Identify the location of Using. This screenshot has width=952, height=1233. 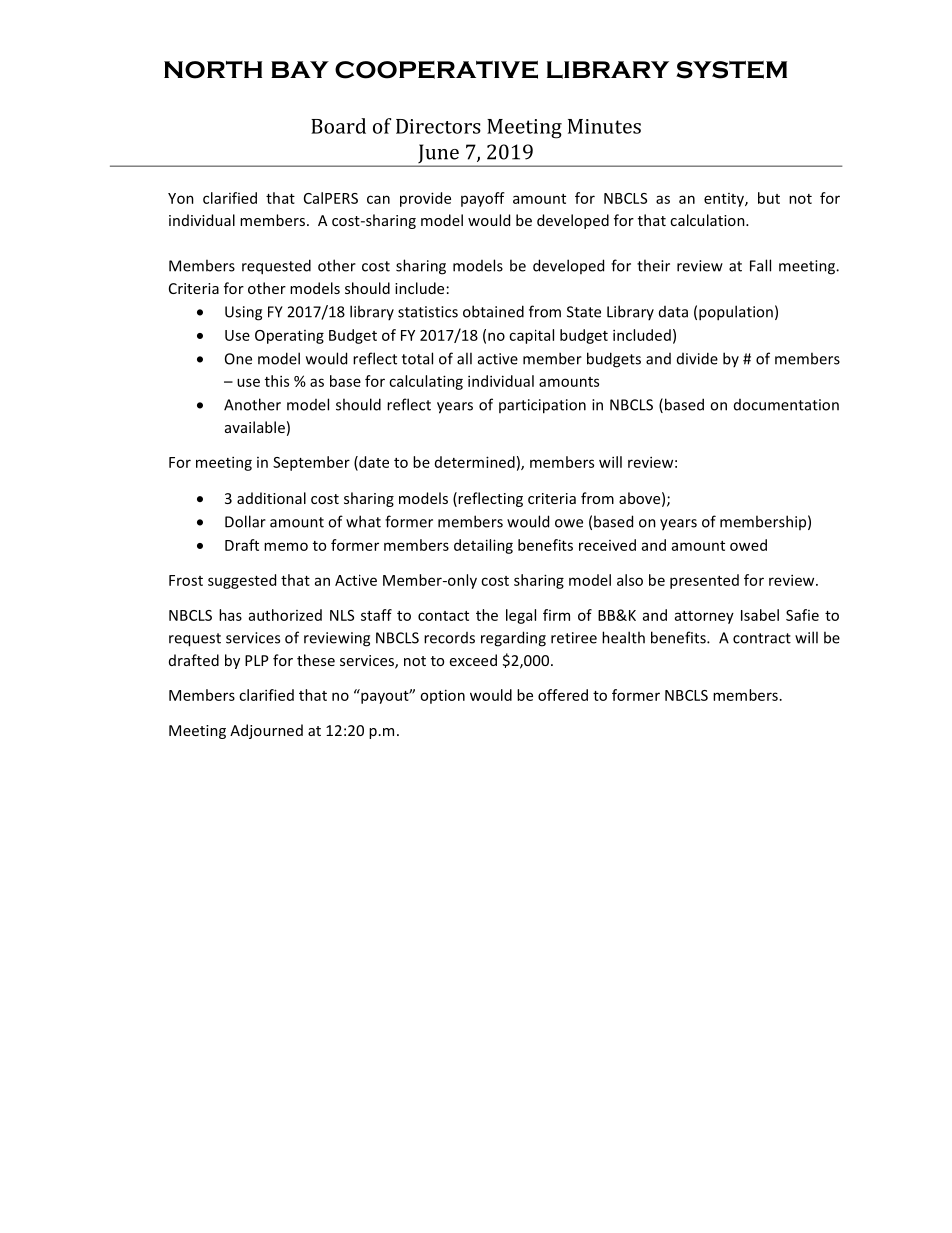
(243, 313).
